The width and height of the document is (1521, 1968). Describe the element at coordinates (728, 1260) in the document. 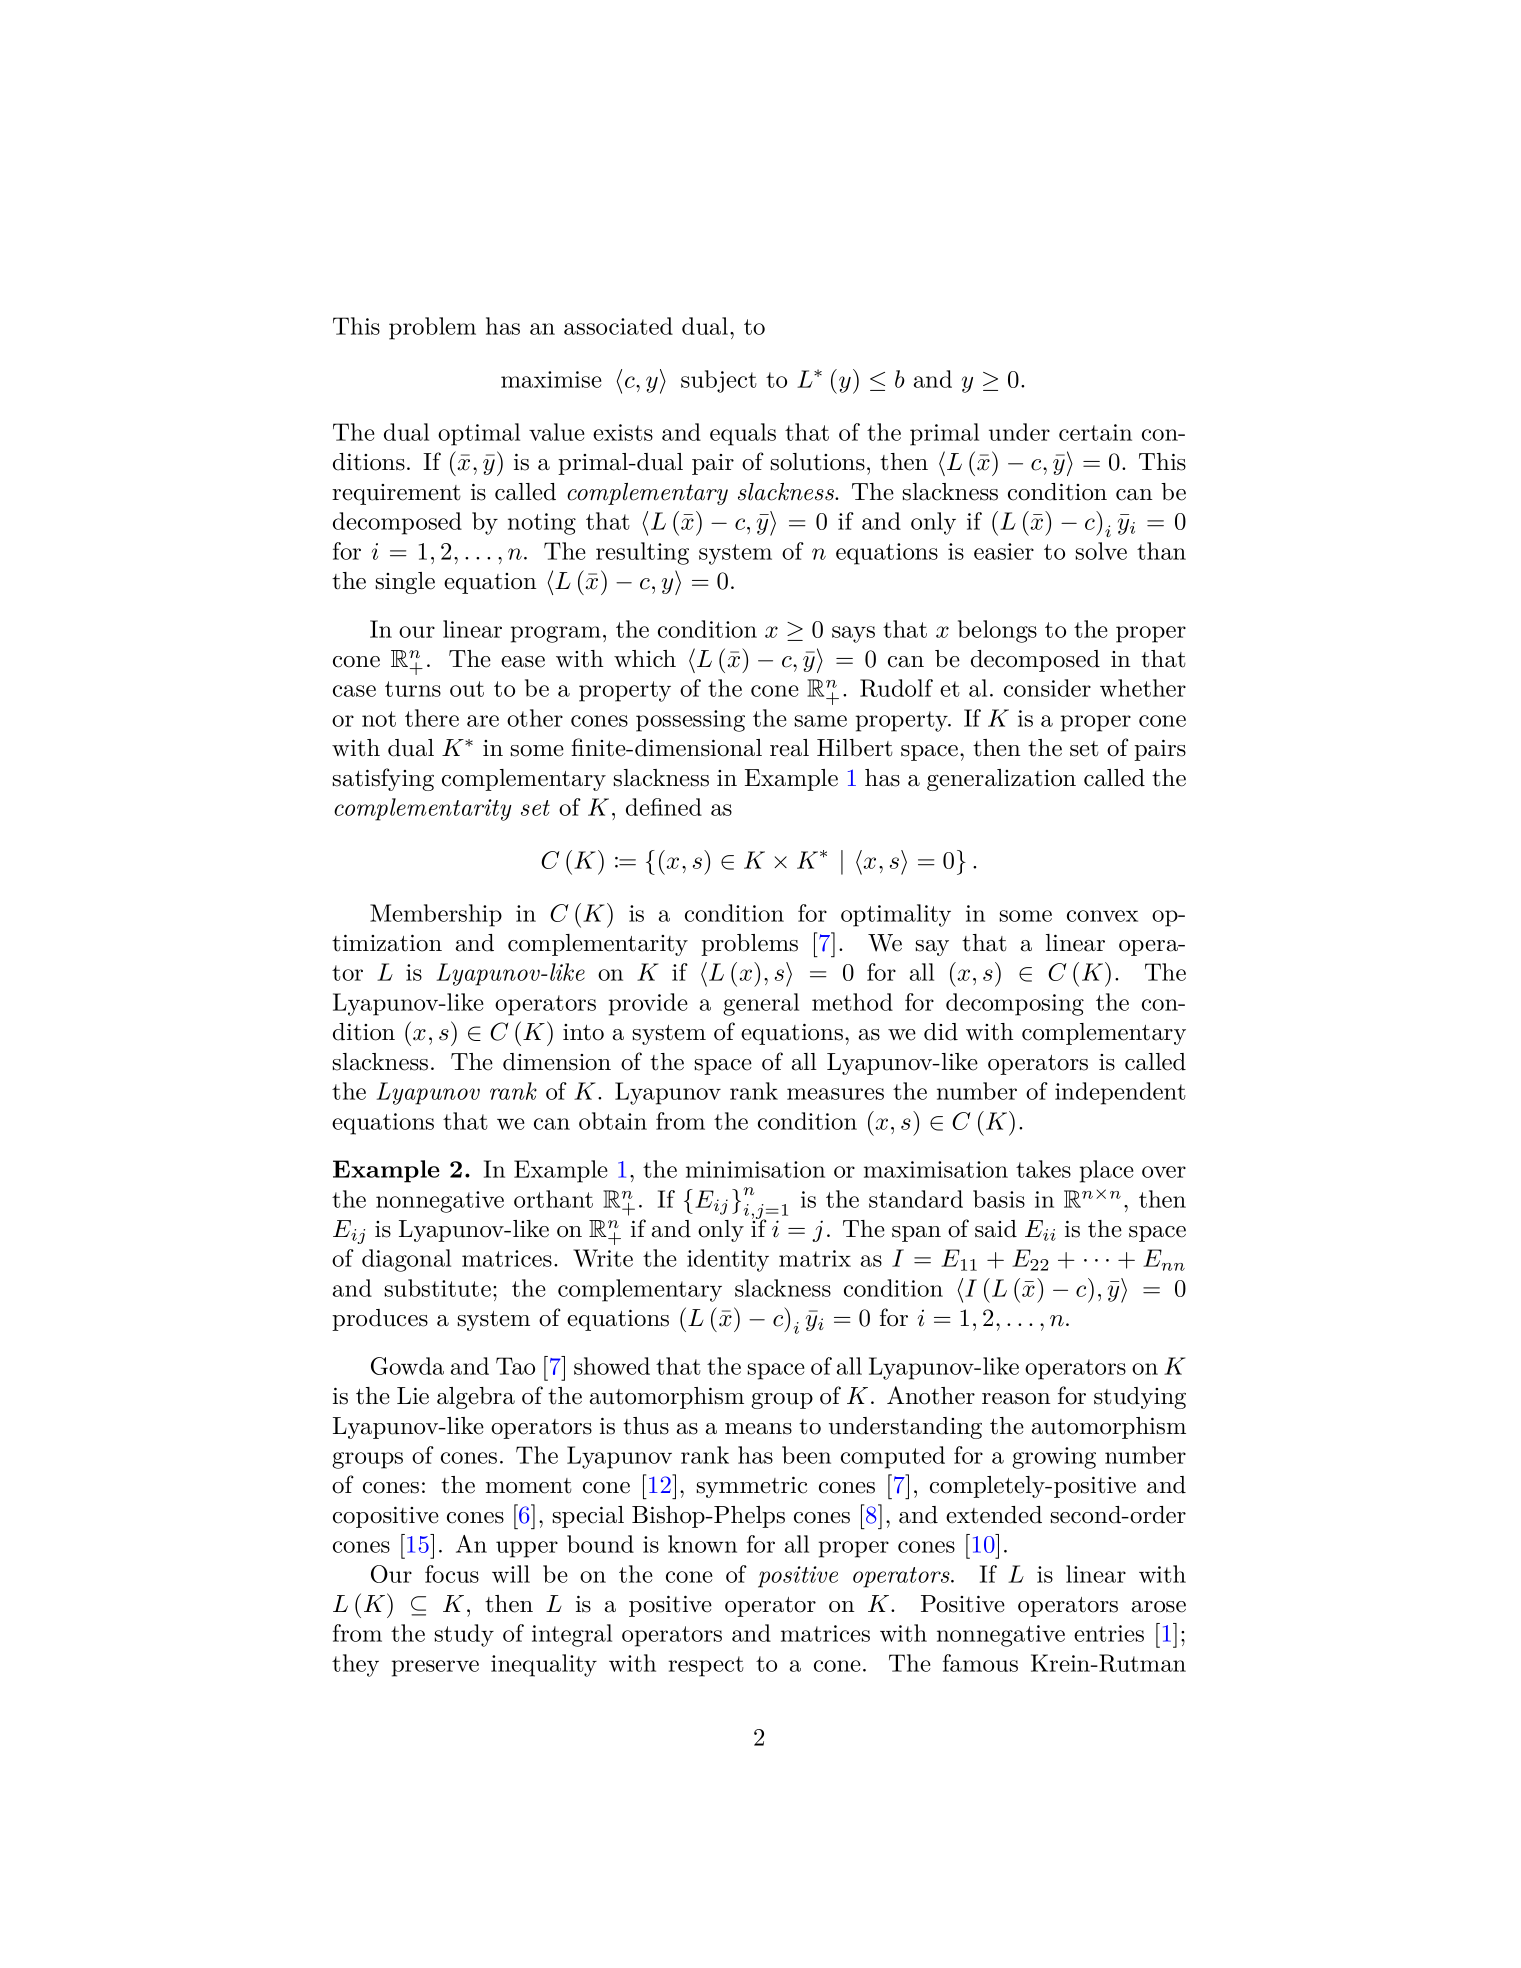

I see `identity` at that location.
